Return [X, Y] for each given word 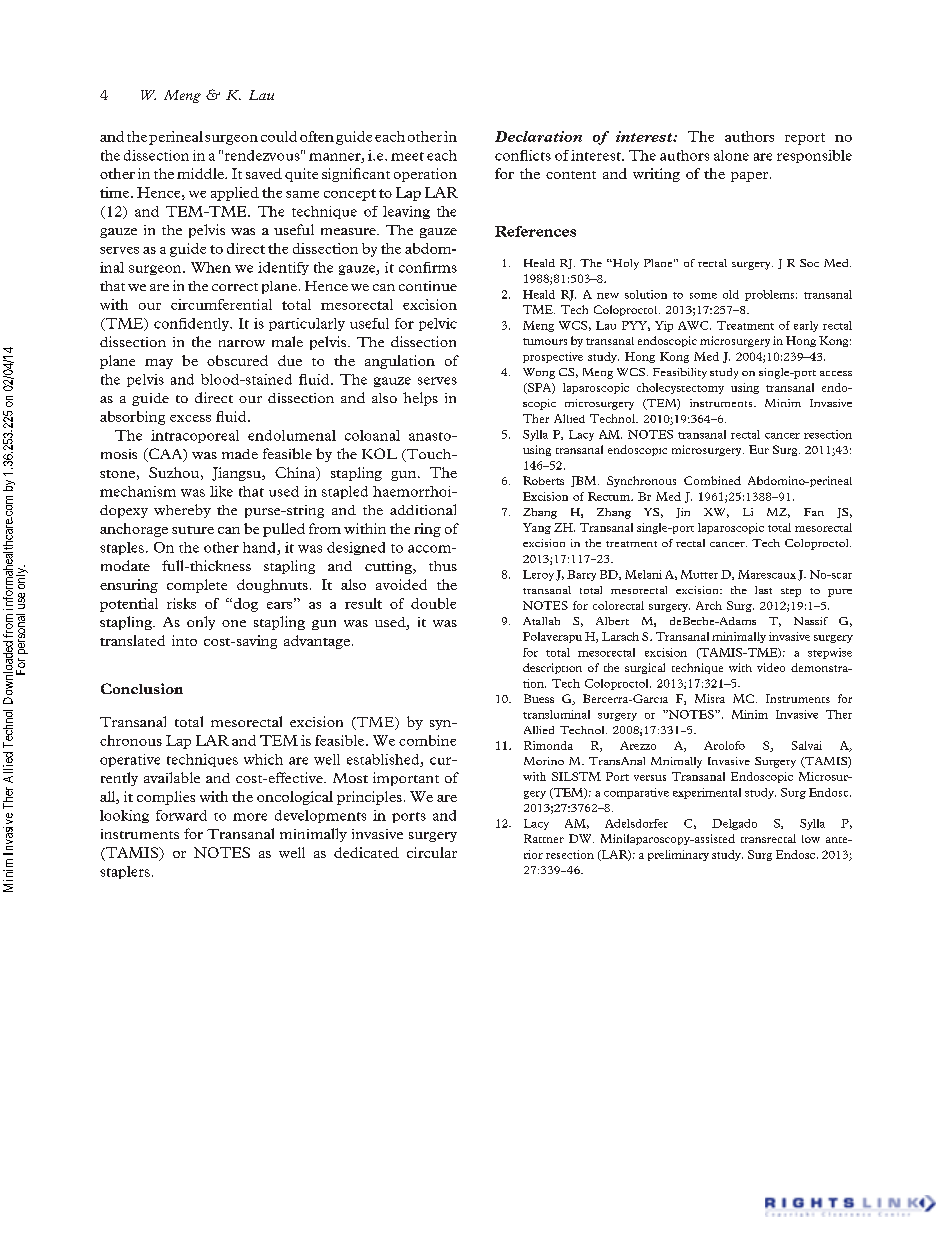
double [433, 603]
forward [181, 815]
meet [407, 156]
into [184, 640]
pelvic [438, 324]
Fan [814, 512]
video [771, 667]
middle [201, 173]
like [221, 491]
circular [432, 852]
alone [731, 155]
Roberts [543, 480]
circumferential [221, 304]
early [806, 326]
